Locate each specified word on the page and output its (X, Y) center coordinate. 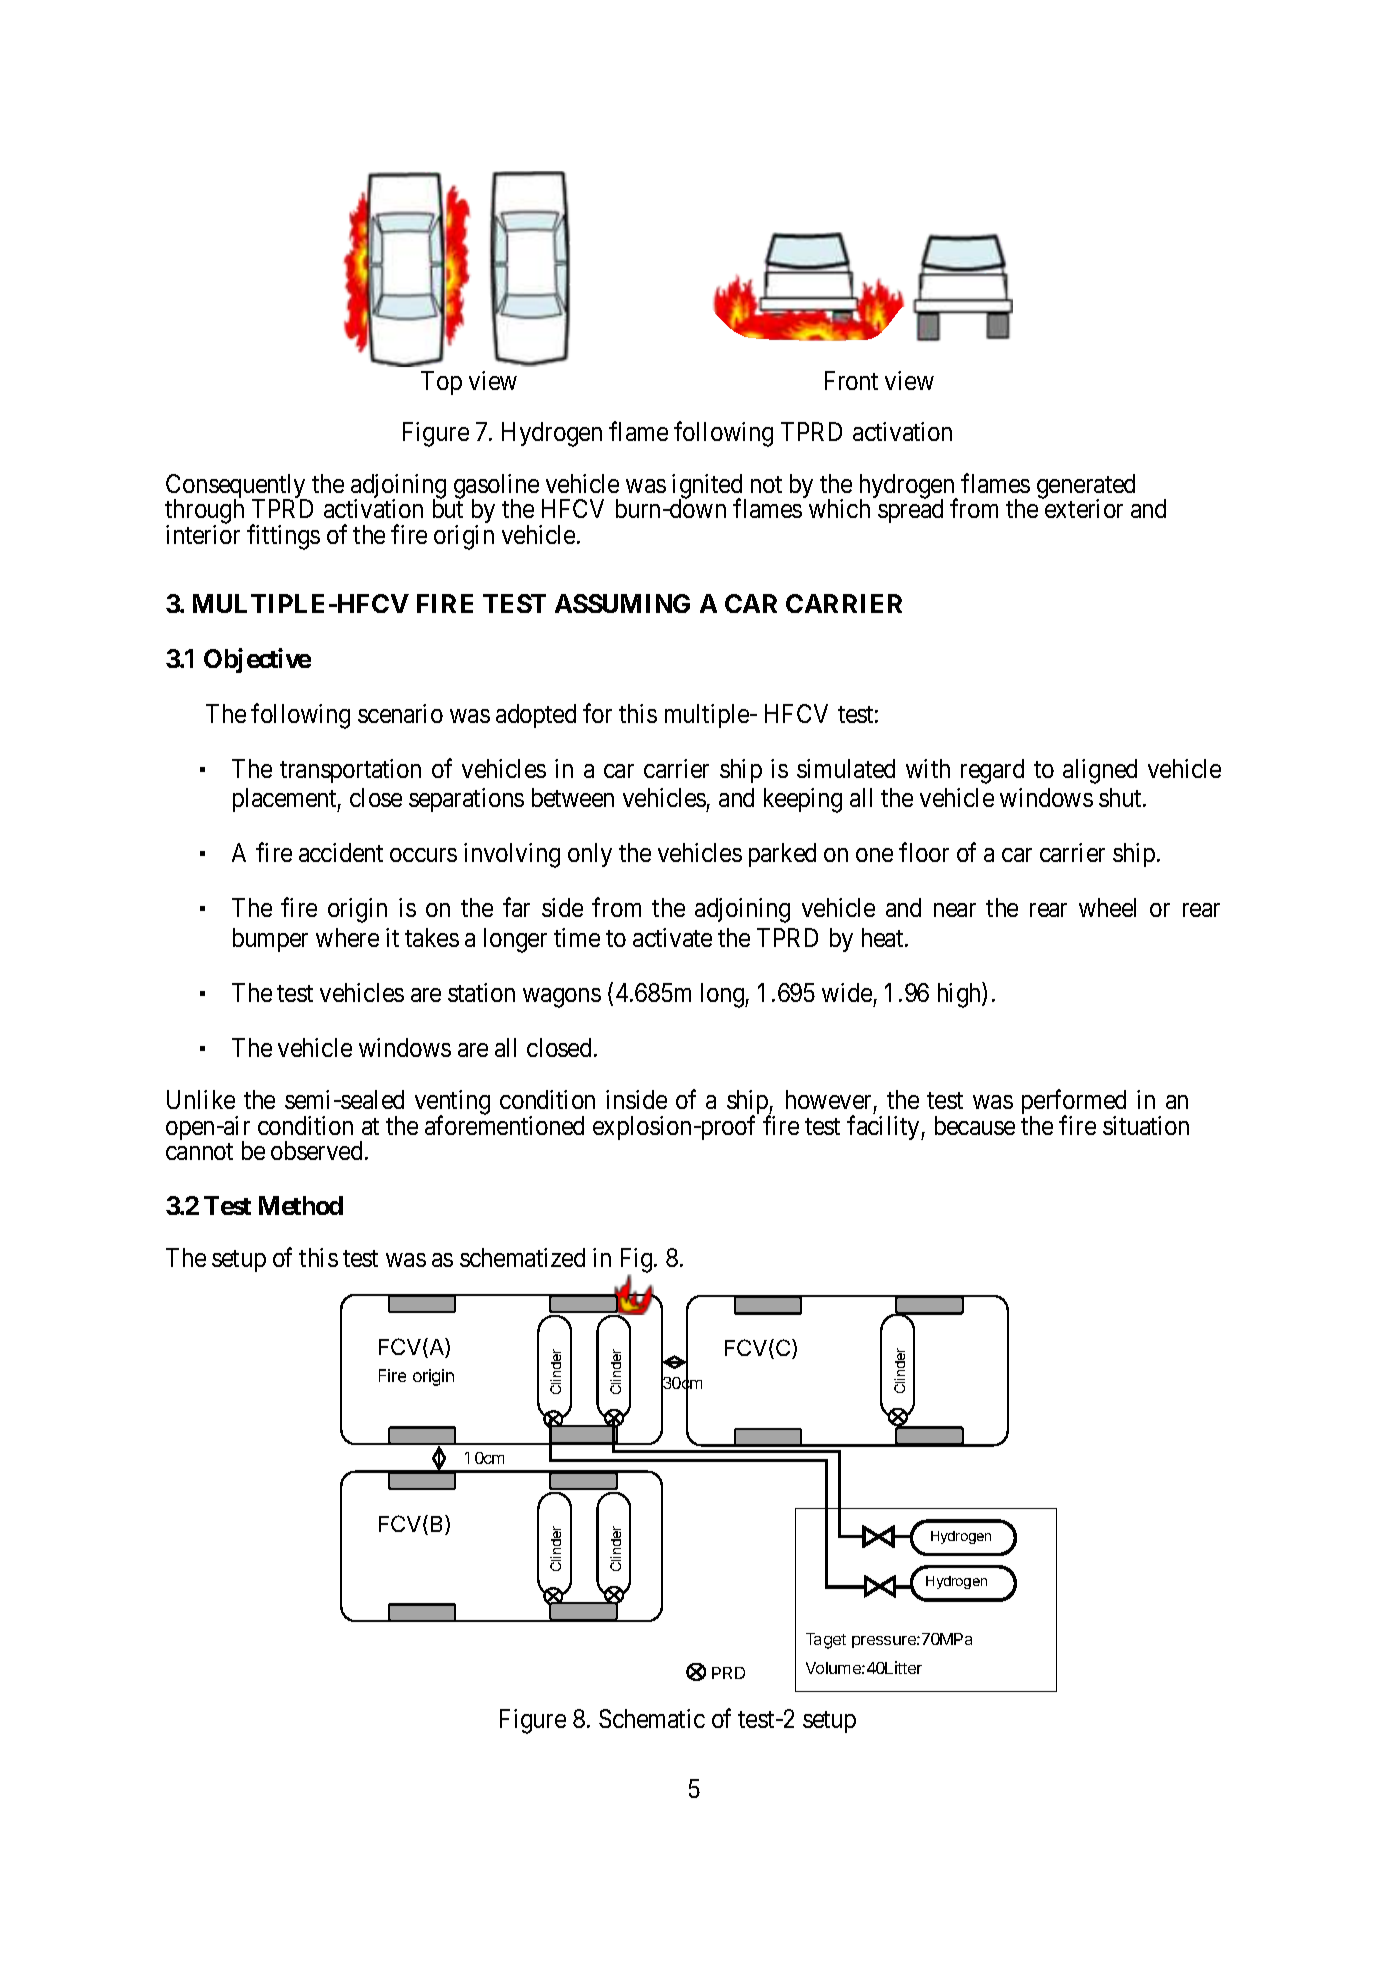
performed (1074, 1104)
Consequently (237, 487)
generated (1086, 487)
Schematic (652, 1718)
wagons (562, 998)
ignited (708, 487)
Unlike (201, 1099)
